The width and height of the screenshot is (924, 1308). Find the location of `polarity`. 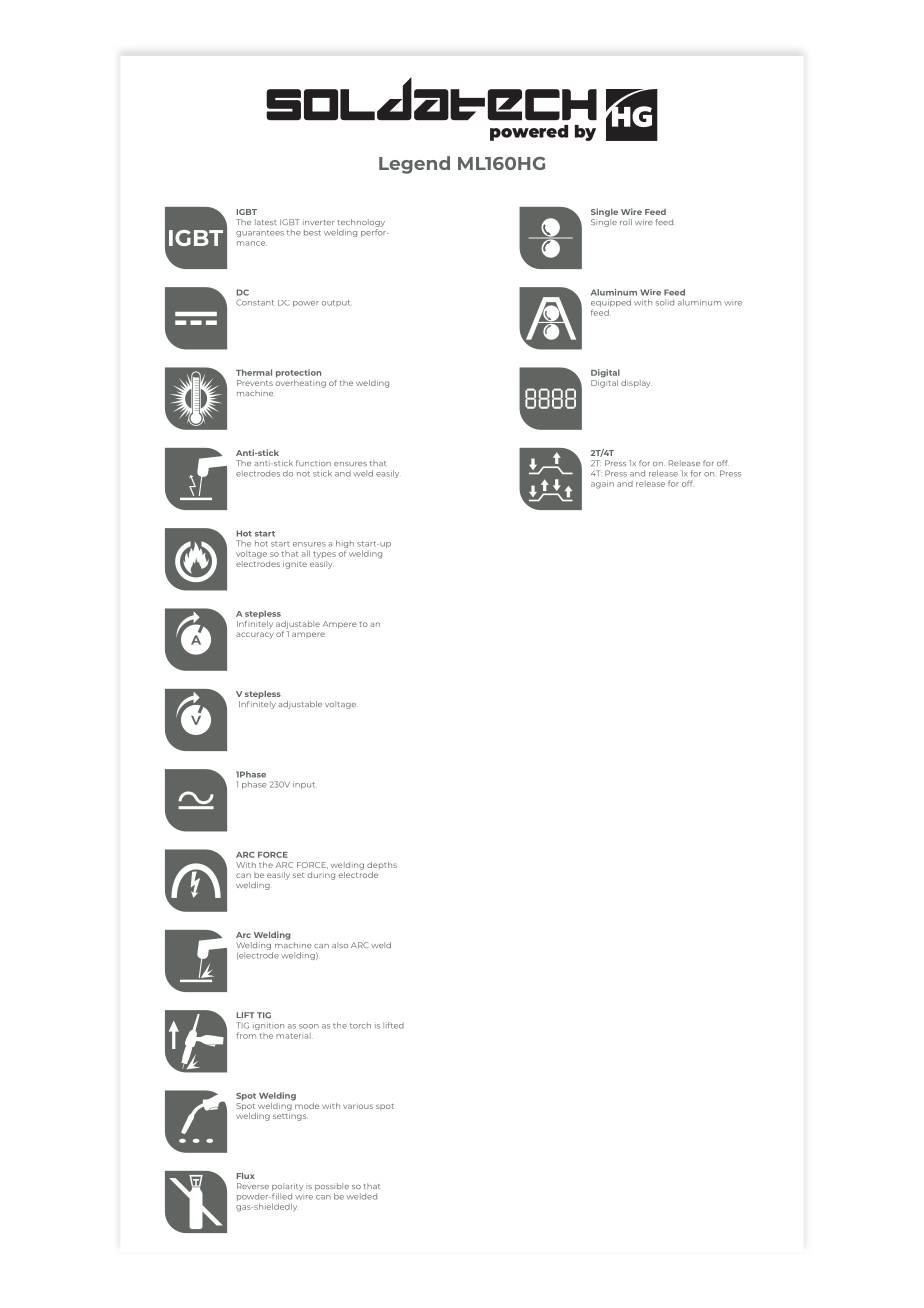

polarity is located at coordinates (287, 1187).
